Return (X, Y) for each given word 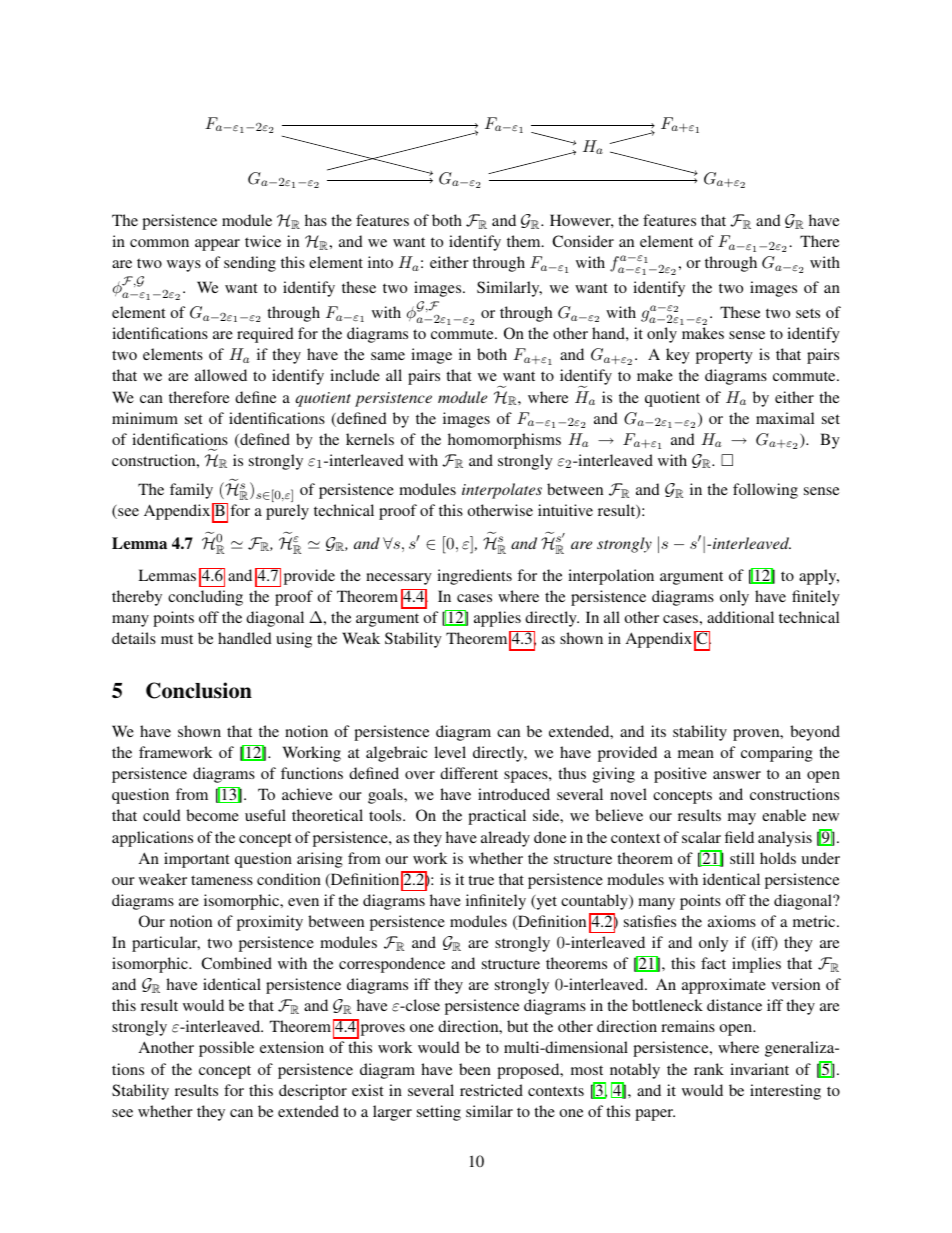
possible (226, 1049)
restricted (491, 1090)
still (742, 858)
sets (808, 313)
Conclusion (199, 690)
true (481, 880)
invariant (759, 1069)
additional (740, 617)
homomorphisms (504, 441)
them (525, 241)
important (197, 860)
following (765, 491)
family (191, 491)
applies (497, 619)
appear (217, 245)
